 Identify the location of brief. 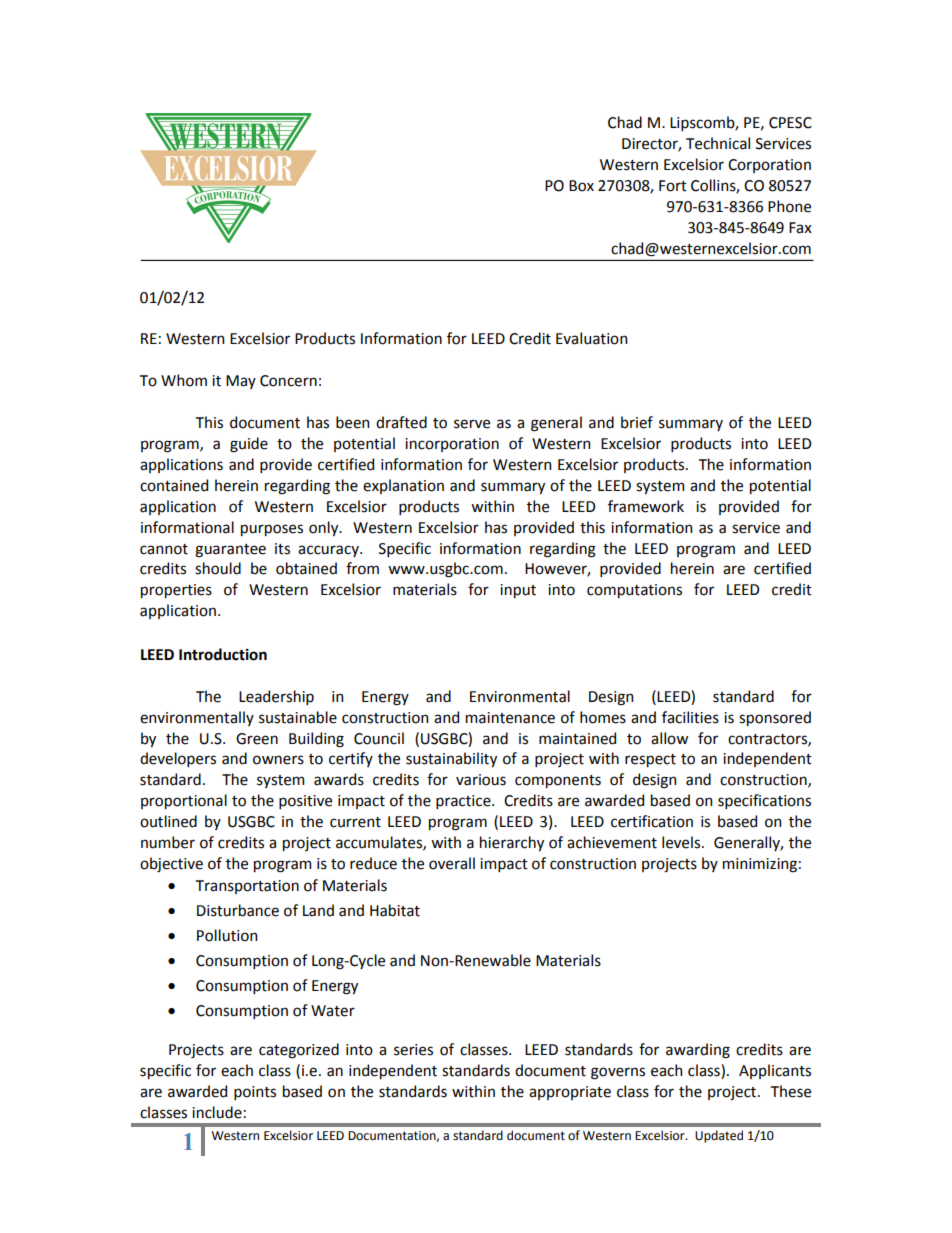
(637, 422).
